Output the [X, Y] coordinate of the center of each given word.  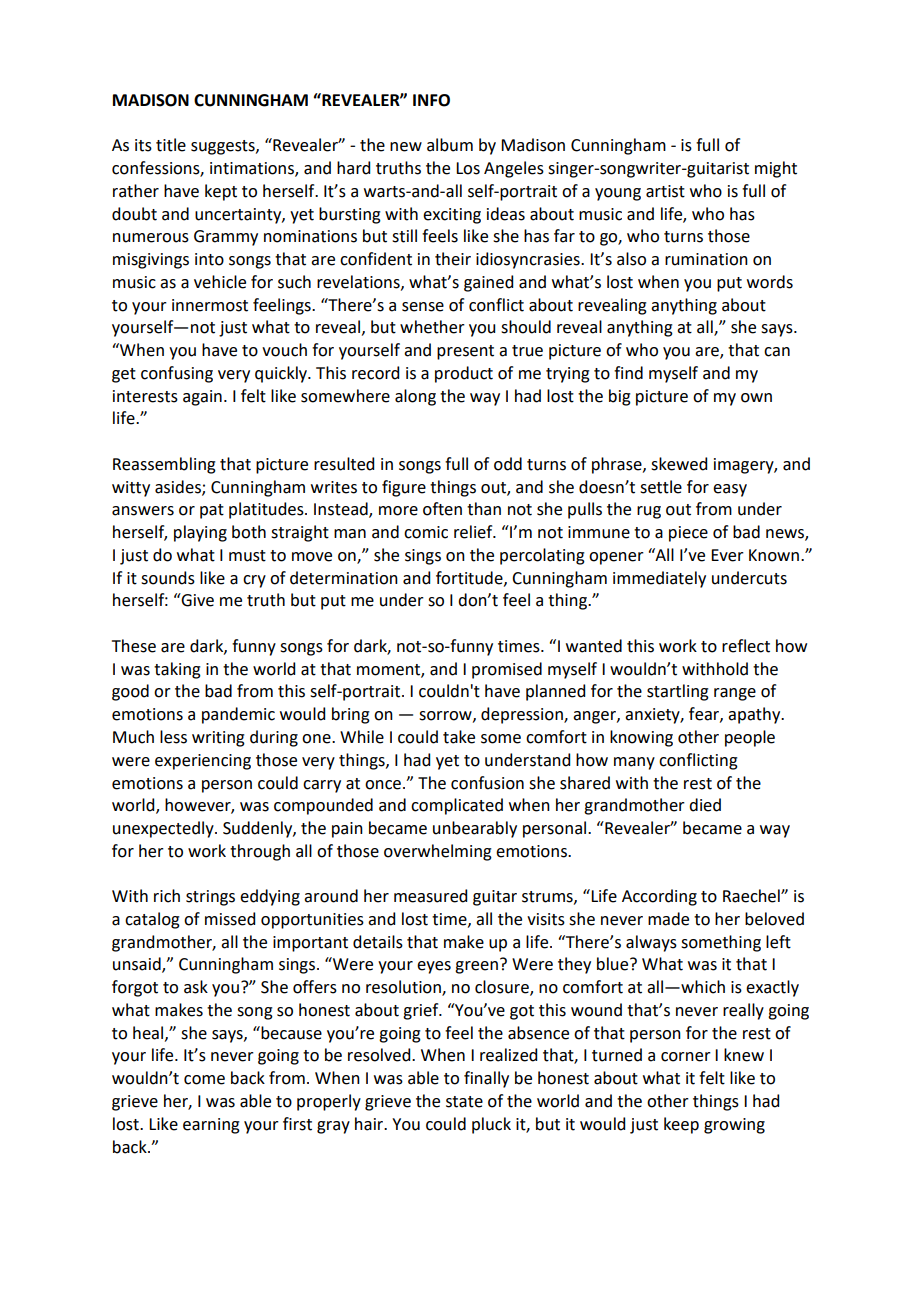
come [204, 1080]
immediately [659, 579]
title [171, 145]
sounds [168, 578]
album [450, 145]
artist [665, 191]
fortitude [470, 578]
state [464, 1102]
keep [681, 1125]
